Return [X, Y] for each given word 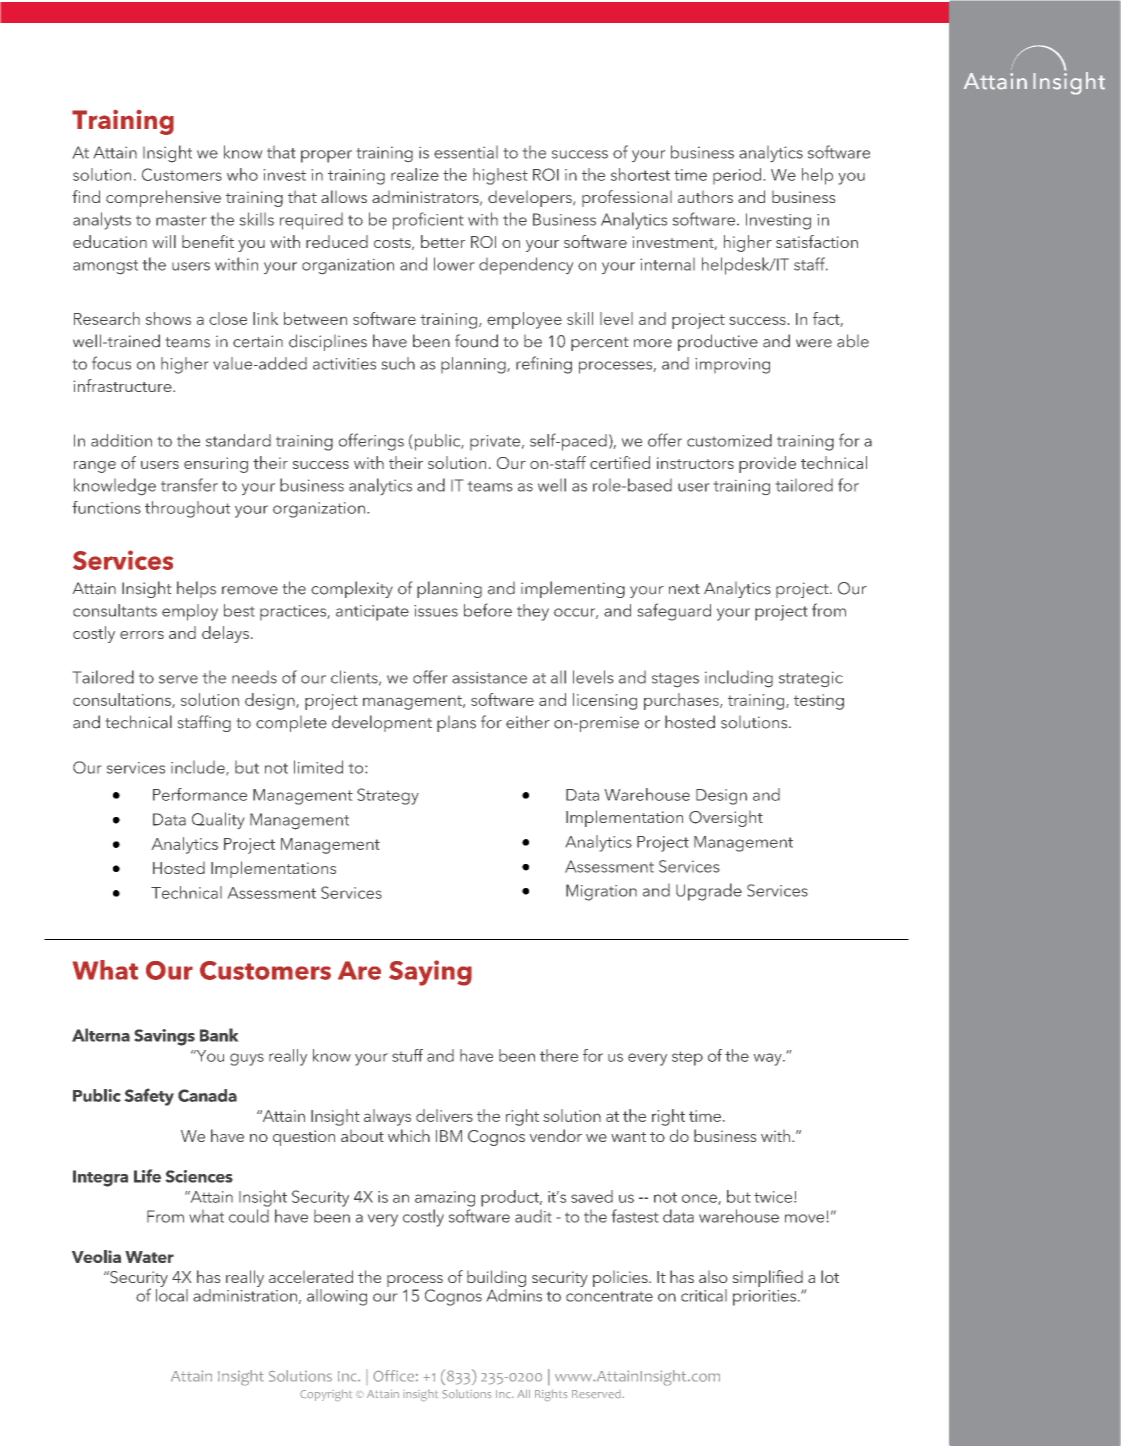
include [199, 768]
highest [500, 176]
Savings [165, 1037]
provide [767, 464]
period [737, 176]
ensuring [216, 465]
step [687, 1058]
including [739, 679]
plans [456, 724]
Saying [430, 973]
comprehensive [163, 198]
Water [149, 1257]
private [496, 442]
